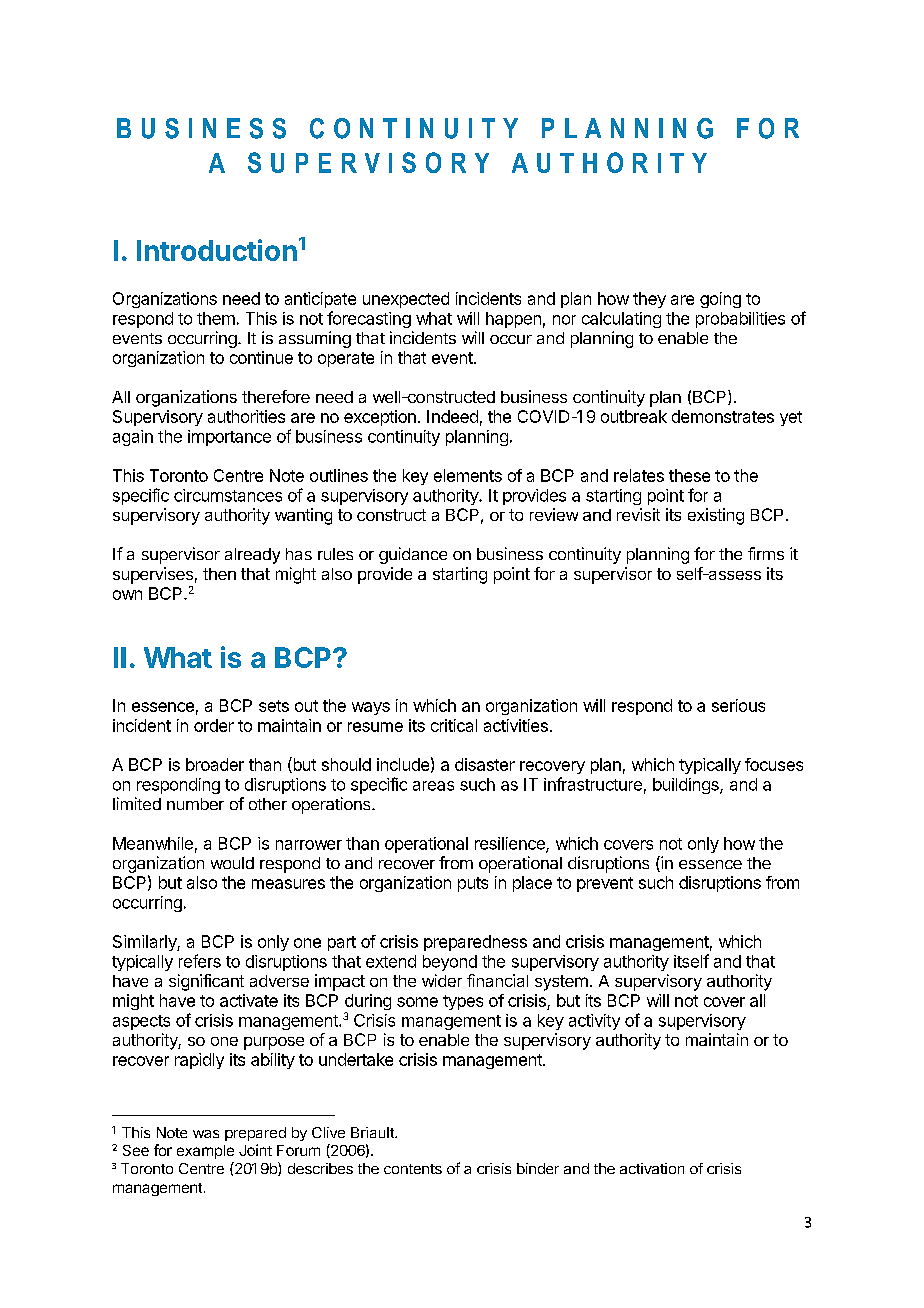  What do you see at coordinates (740, 320) in the screenshot?
I see `probabilities` at bounding box center [740, 320].
